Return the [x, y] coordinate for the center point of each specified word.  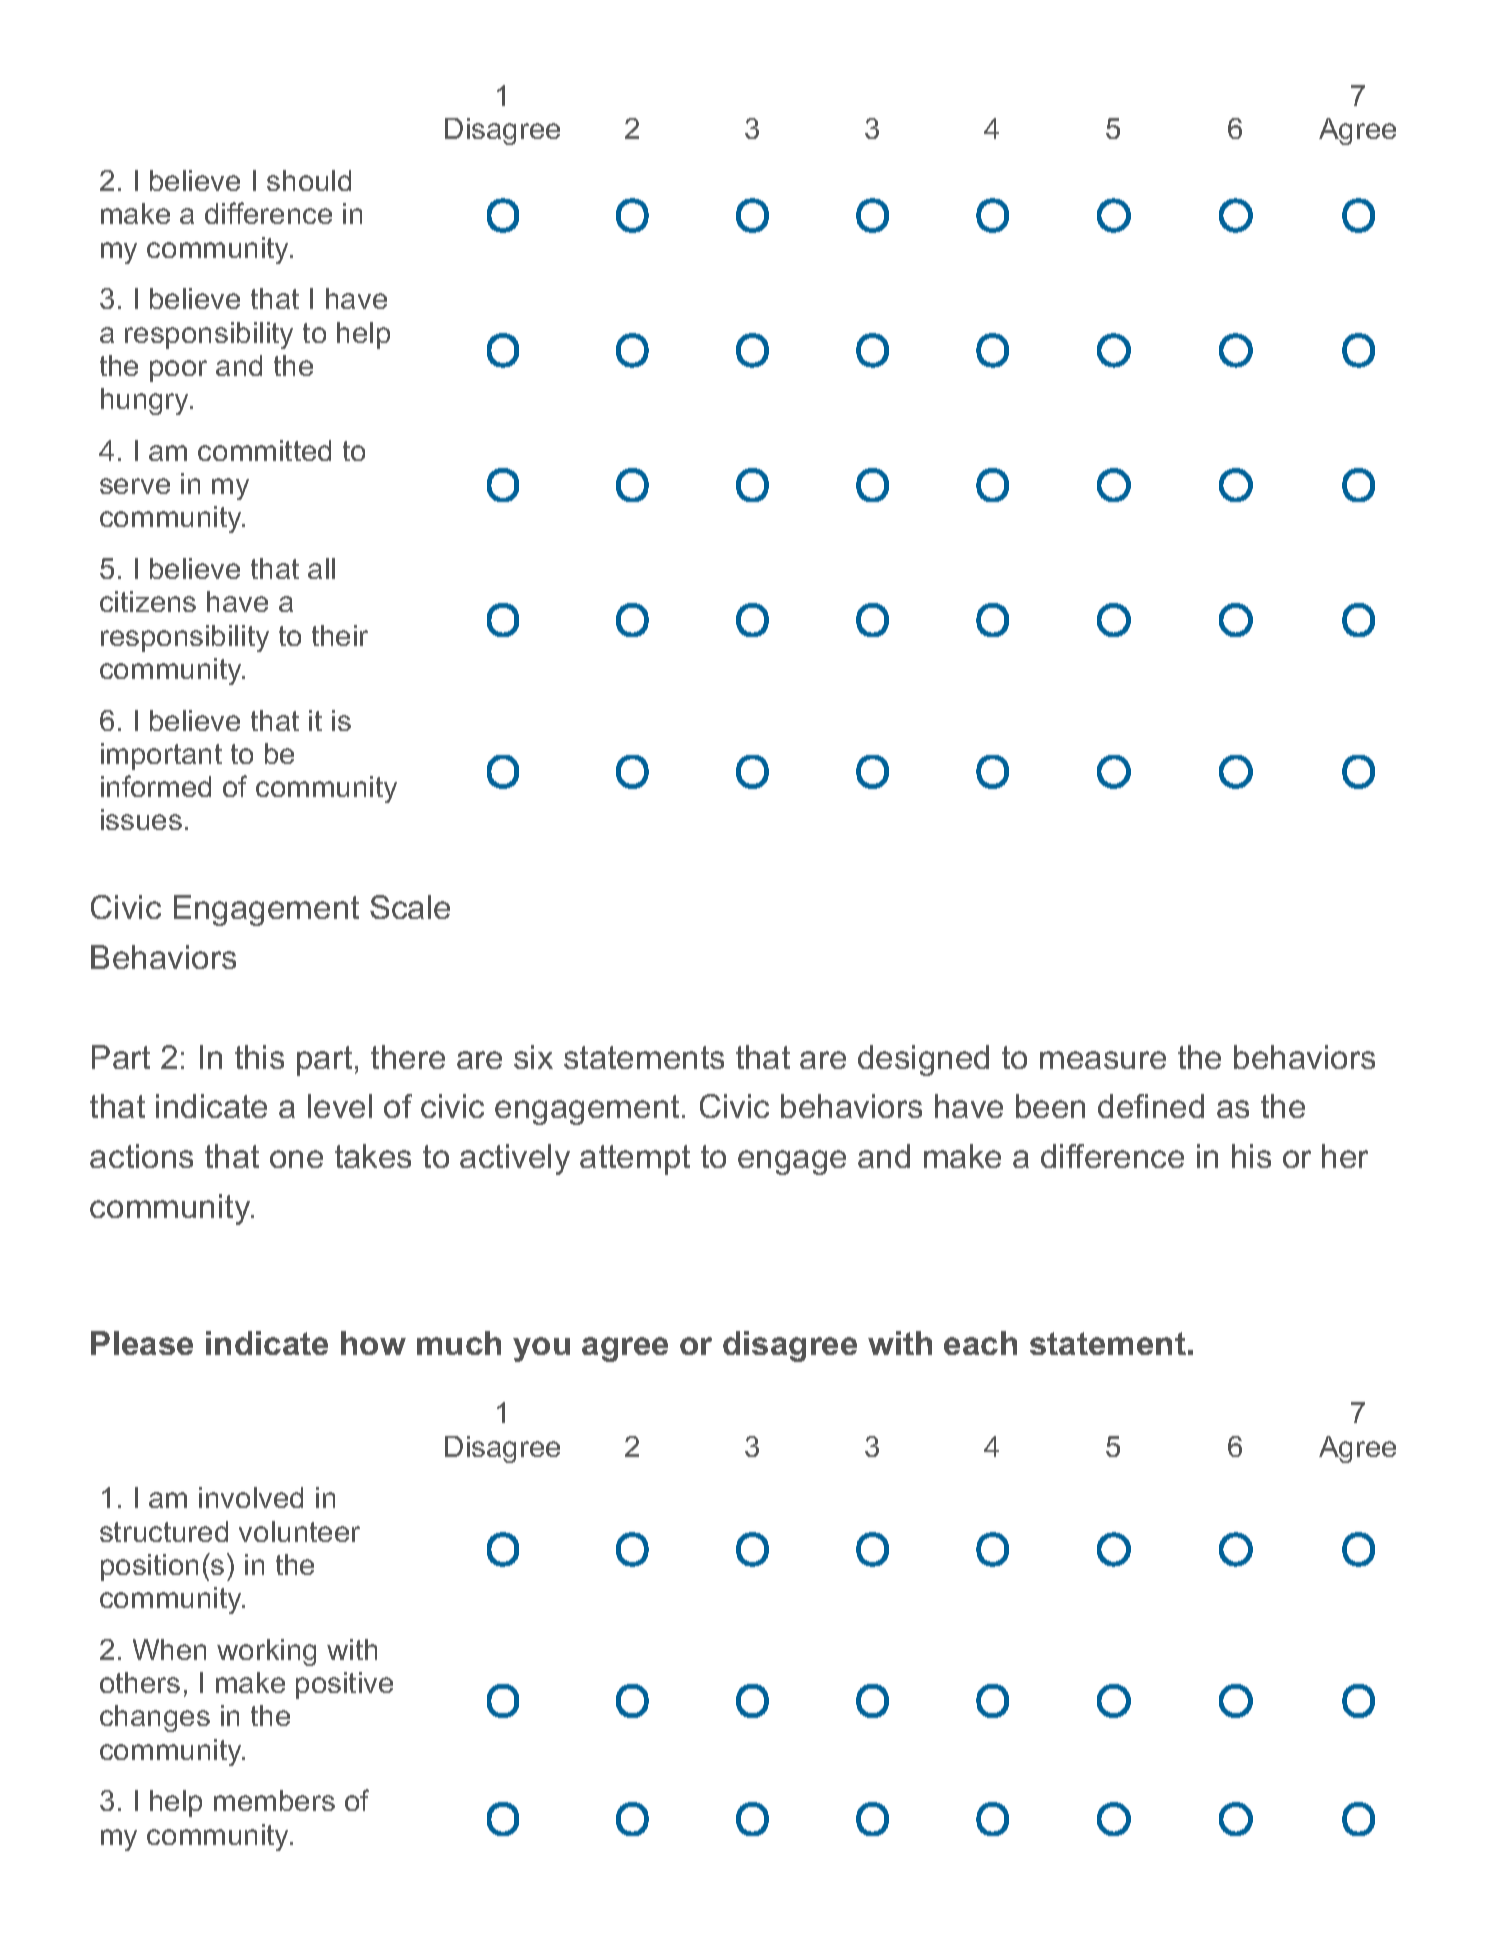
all [321, 568]
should [309, 180]
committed [264, 450]
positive [344, 1685]
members [274, 1800]
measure [1103, 1060]
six [533, 1057]
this [259, 1057]
